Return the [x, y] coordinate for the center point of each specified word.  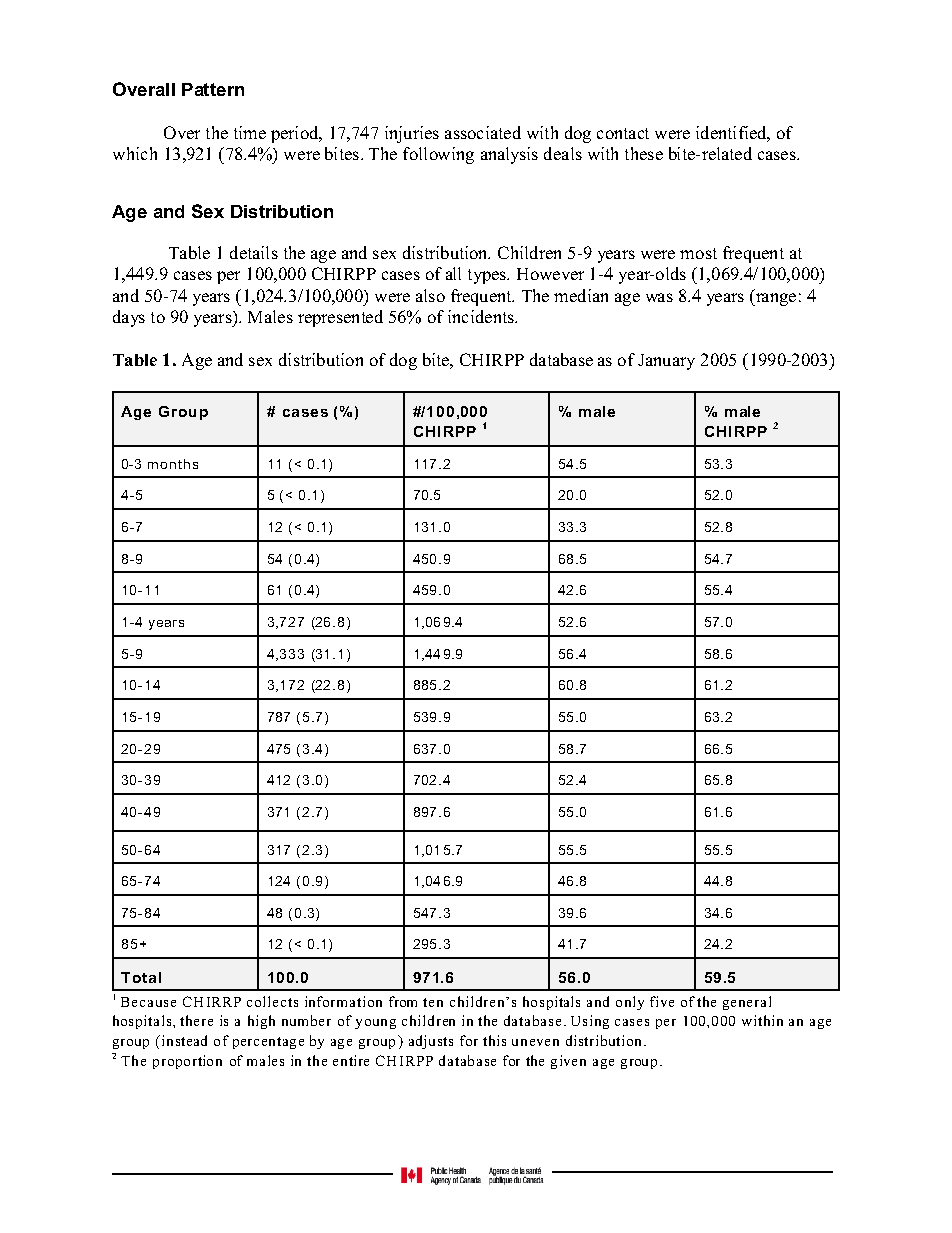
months [173, 464]
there [196, 1020]
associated [483, 132]
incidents [482, 316]
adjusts [431, 1042]
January [666, 362]
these [644, 153]
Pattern [213, 89]
